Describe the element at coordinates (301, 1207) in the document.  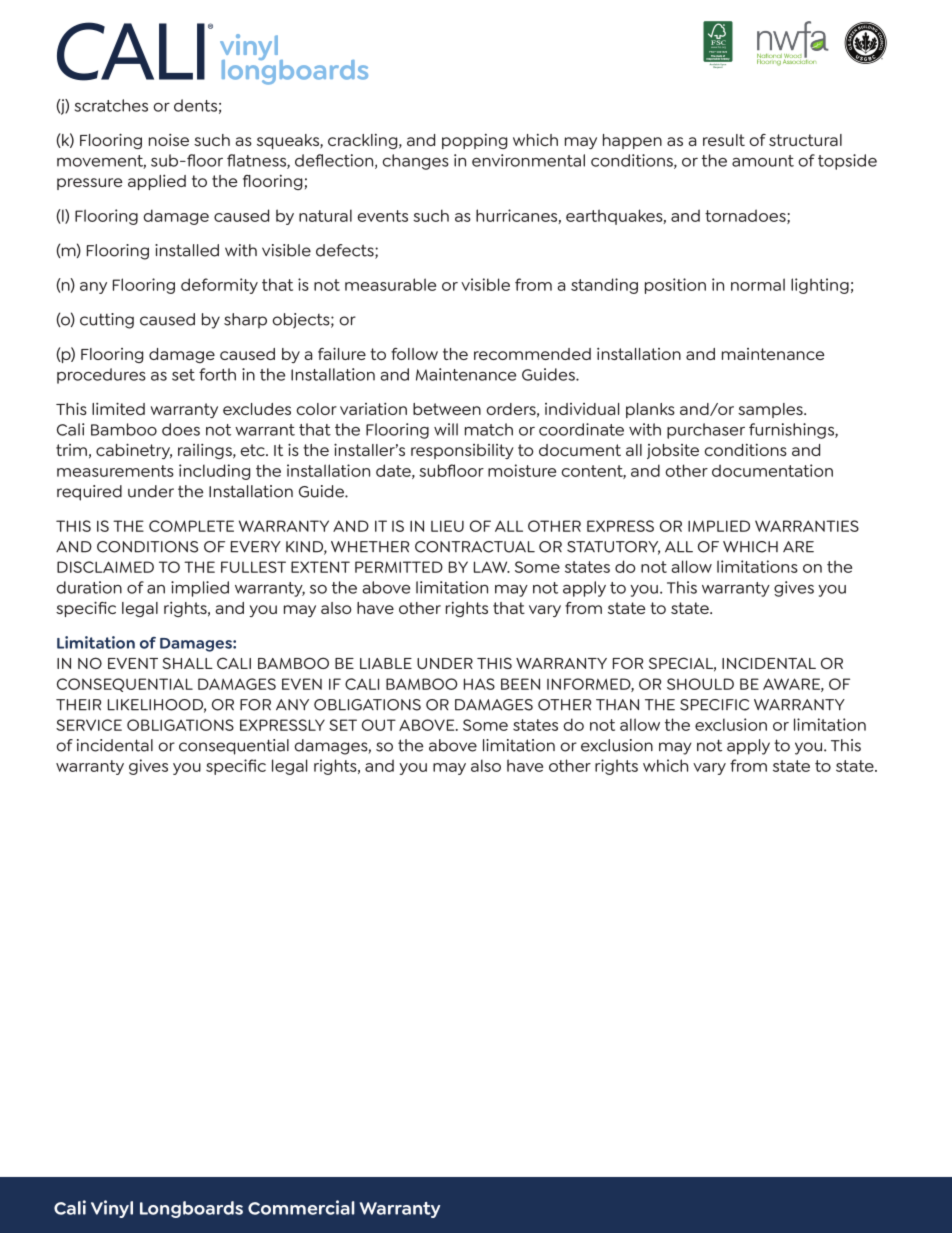
I see `Commercial` at that location.
